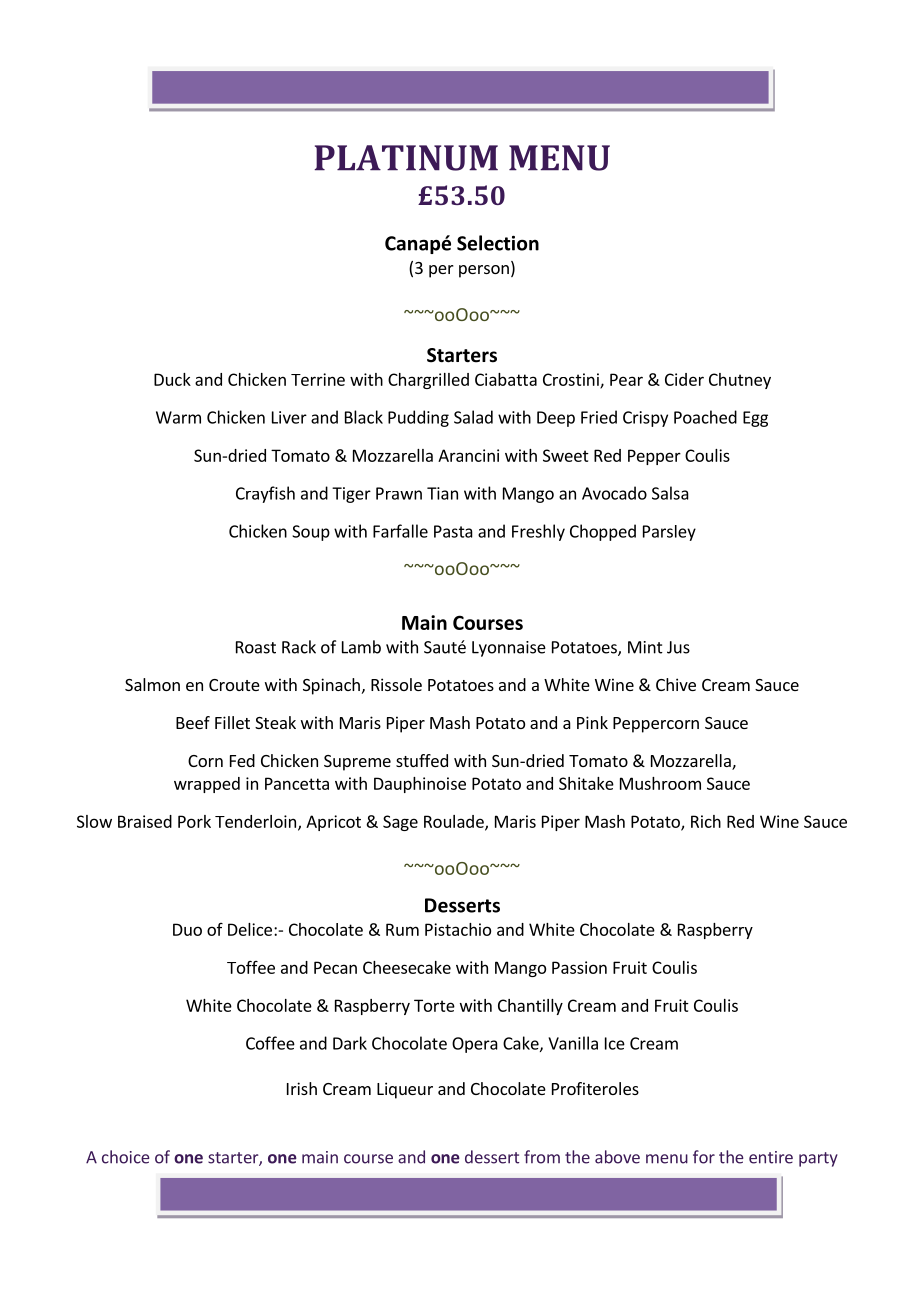 Image resolution: width=924 pixels, height=1308 pixels. What do you see at coordinates (473, 417) in the page?
I see `Salad` at bounding box center [473, 417].
